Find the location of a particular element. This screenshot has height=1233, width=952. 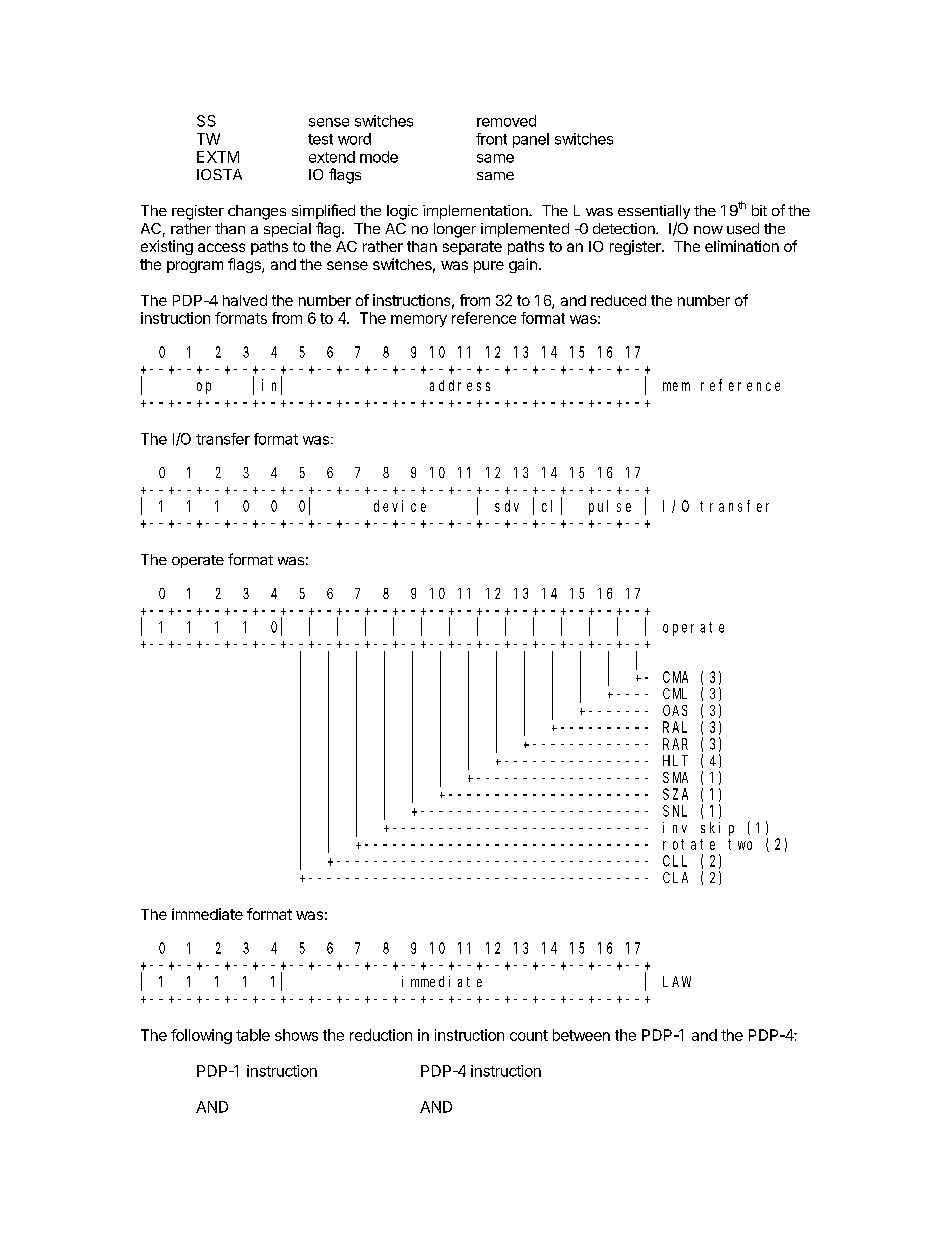

count is located at coordinates (529, 1035).
